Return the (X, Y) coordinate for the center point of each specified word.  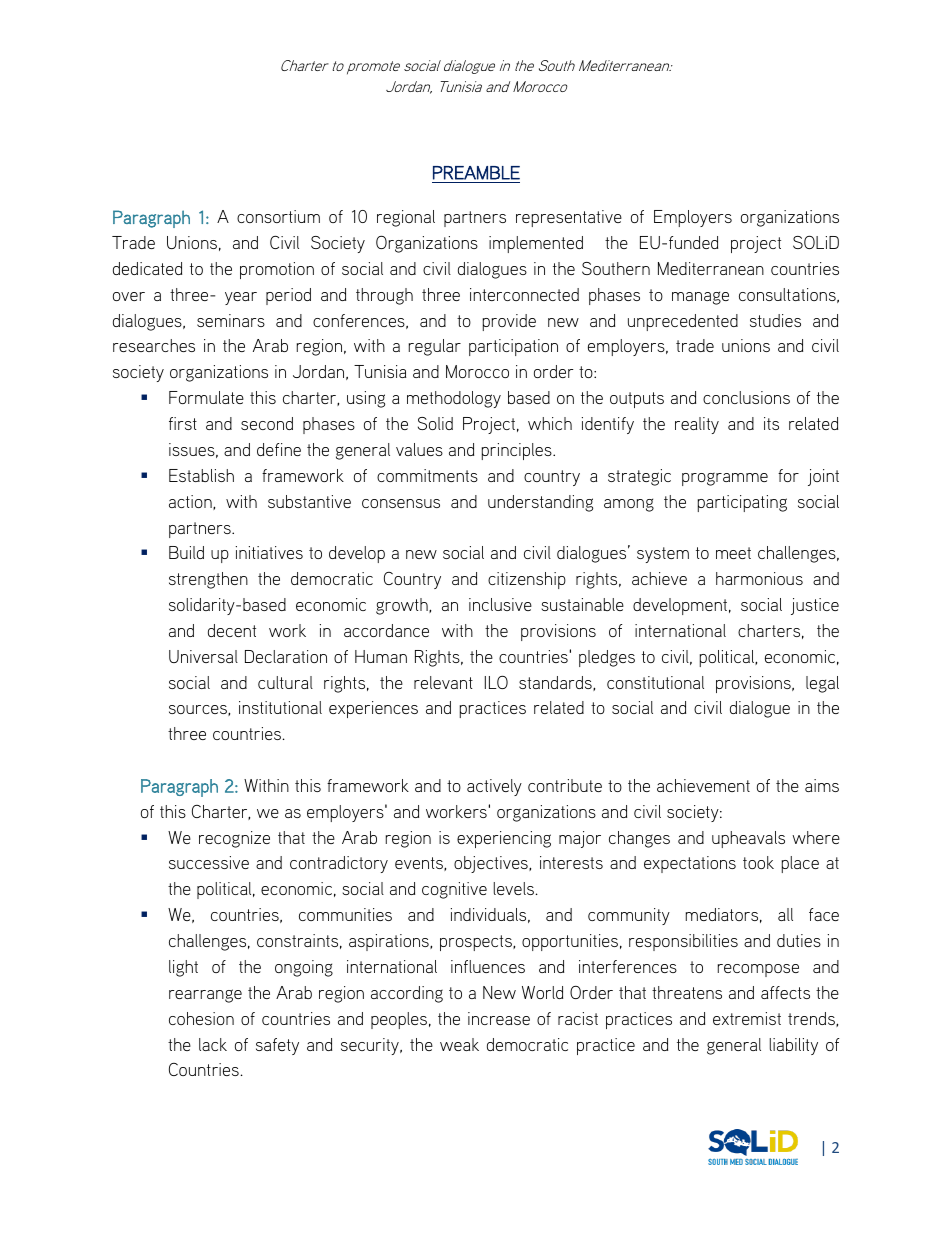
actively (494, 787)
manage (700, 298)
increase (499, 1018)
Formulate (206, 397)
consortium (278, 216)
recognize (234, 839)
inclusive (500, 604)
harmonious (759, 578)
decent (232, 630)
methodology (454, 399)
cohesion (201, 1018)
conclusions (746, 397)
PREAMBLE (476, 173)
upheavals (748, 839)
